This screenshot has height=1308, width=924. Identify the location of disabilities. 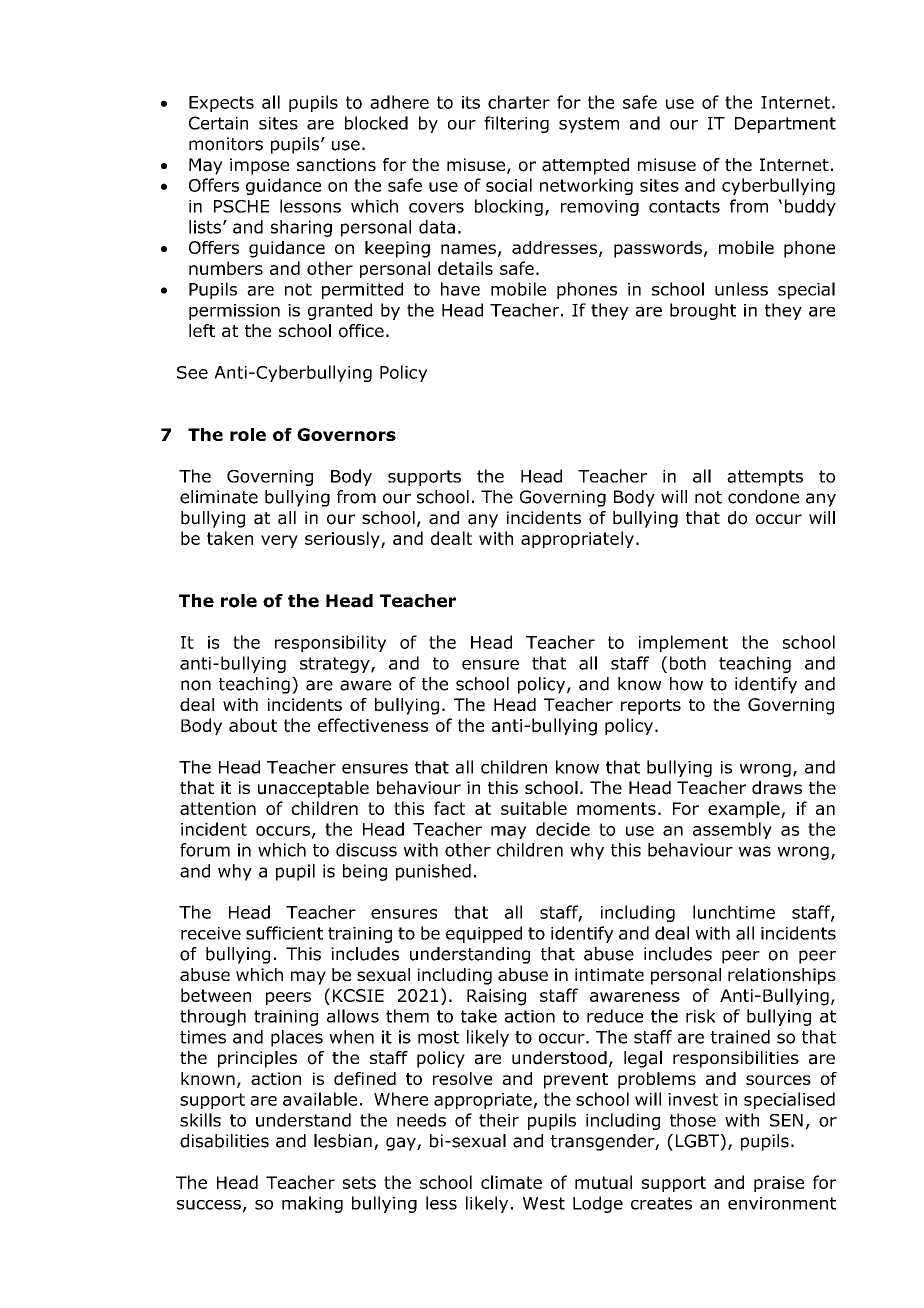
(224, 1141).
